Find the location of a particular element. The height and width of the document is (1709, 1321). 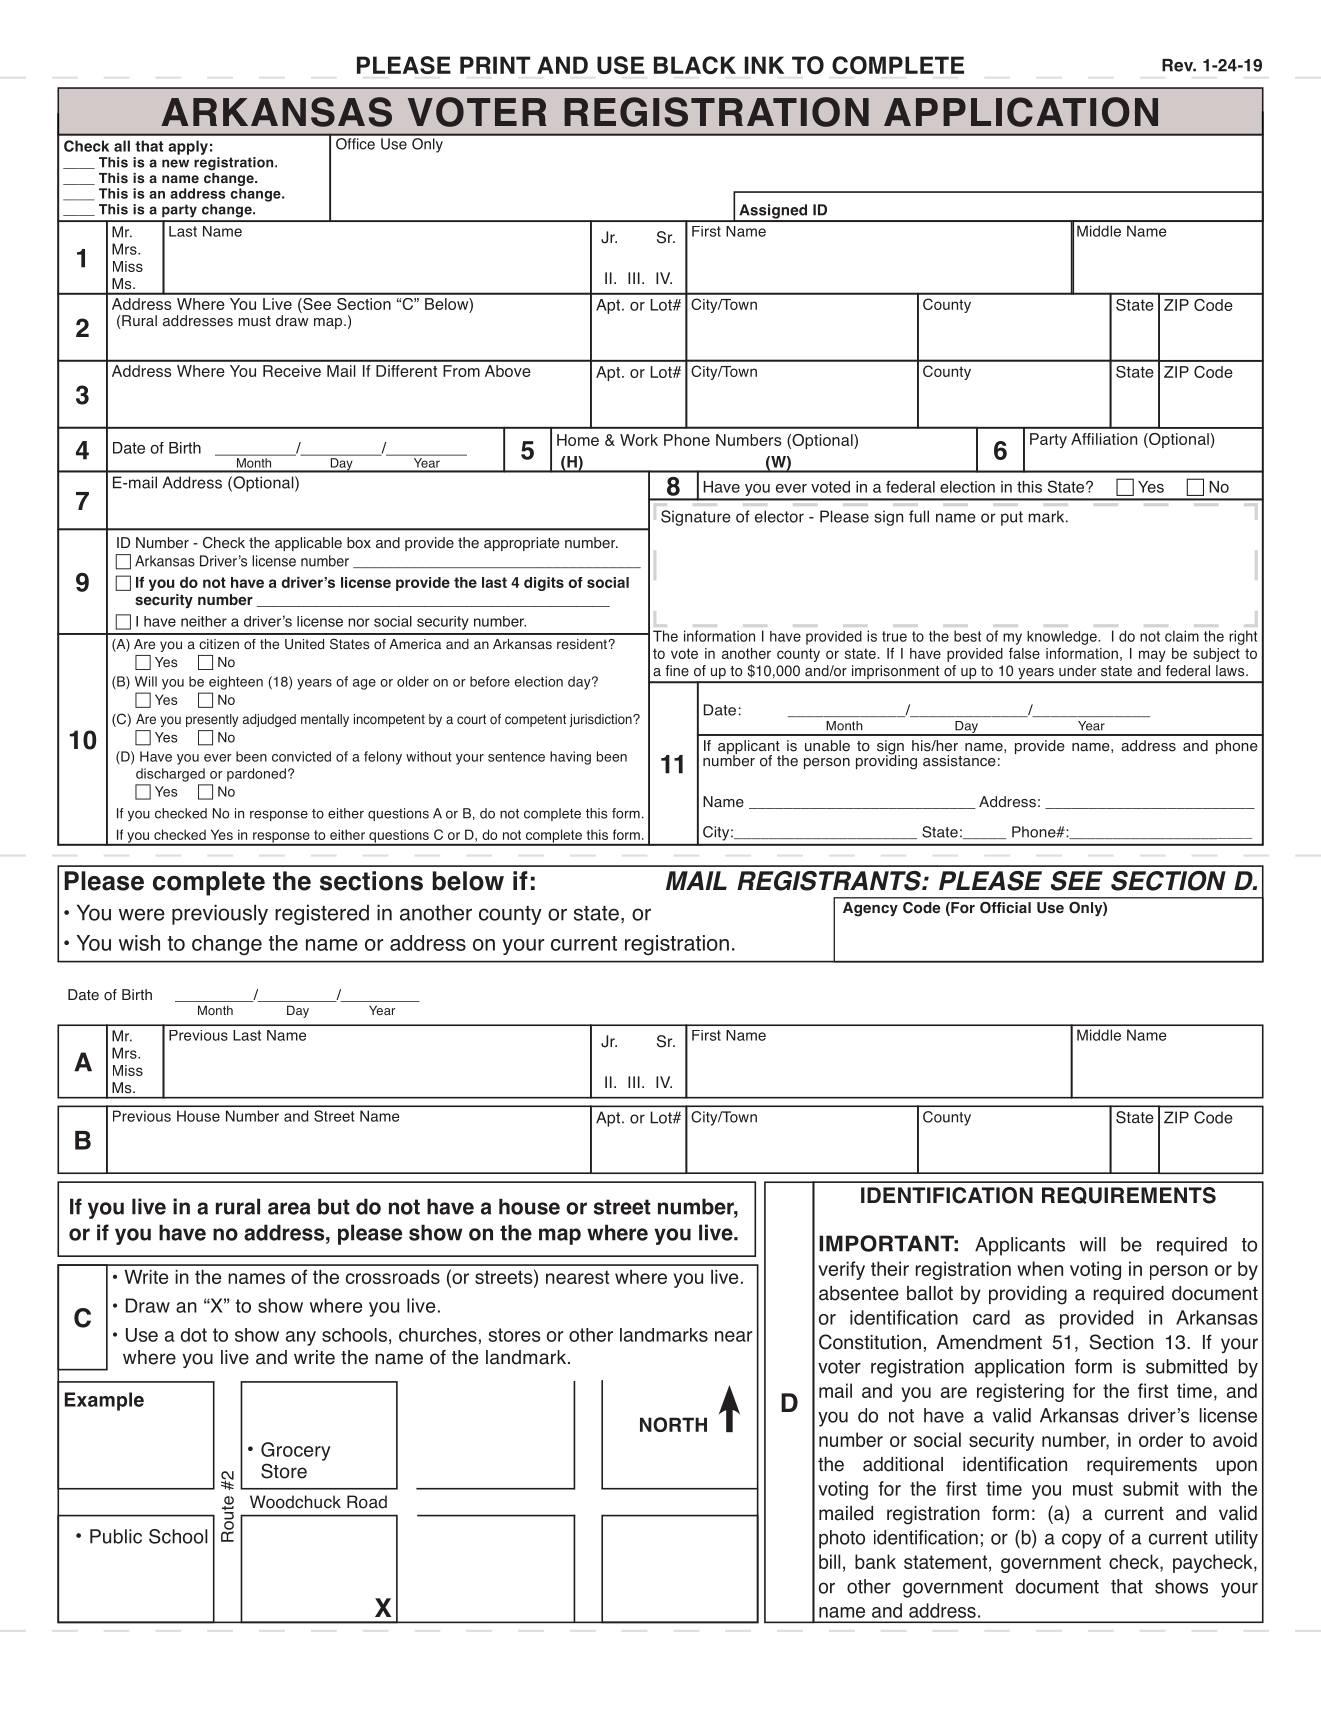

apply is located at coordinates (188, 147).
